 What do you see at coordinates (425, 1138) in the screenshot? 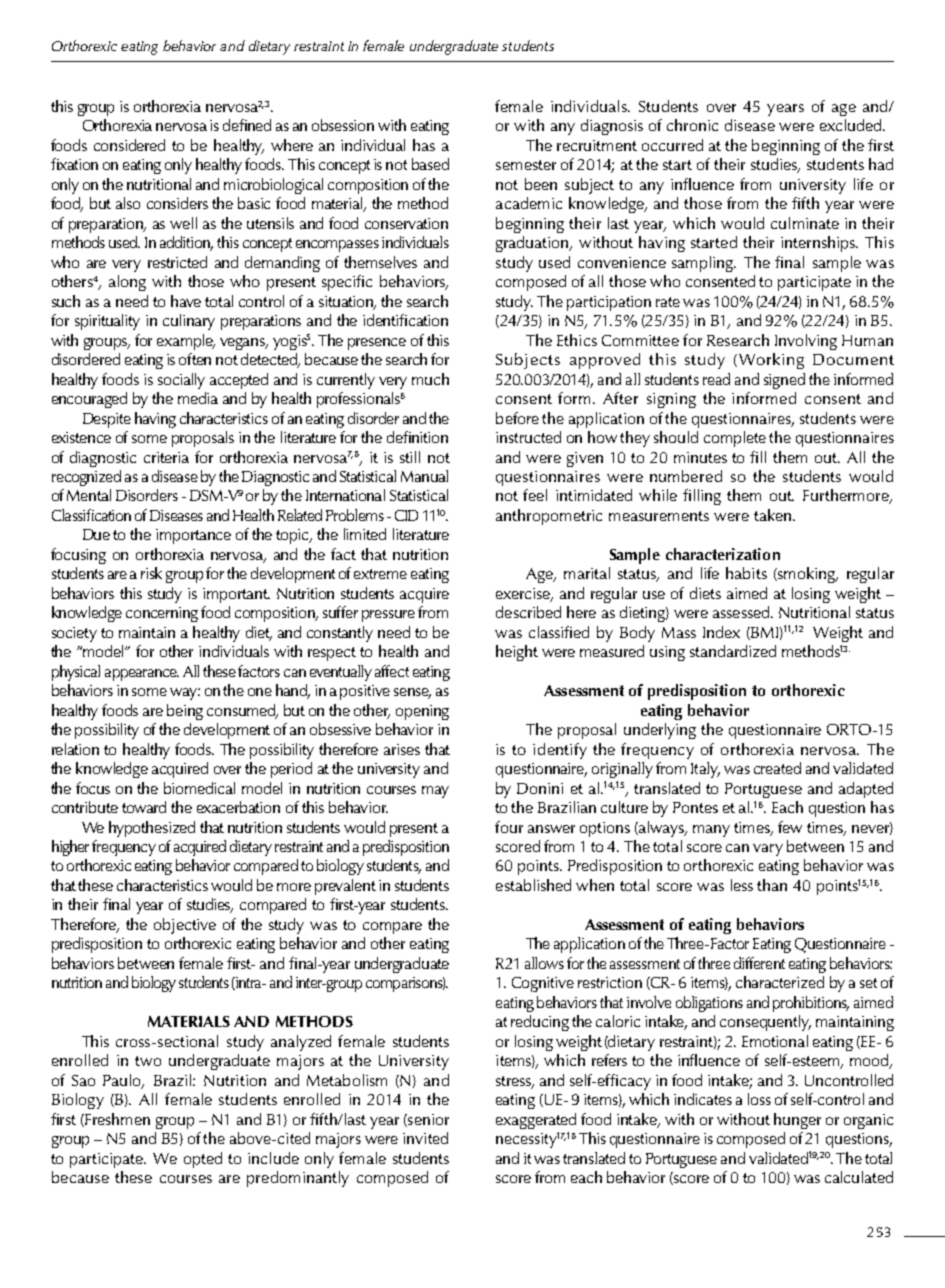
I see `invited` at bounding box center [425, 1138].
